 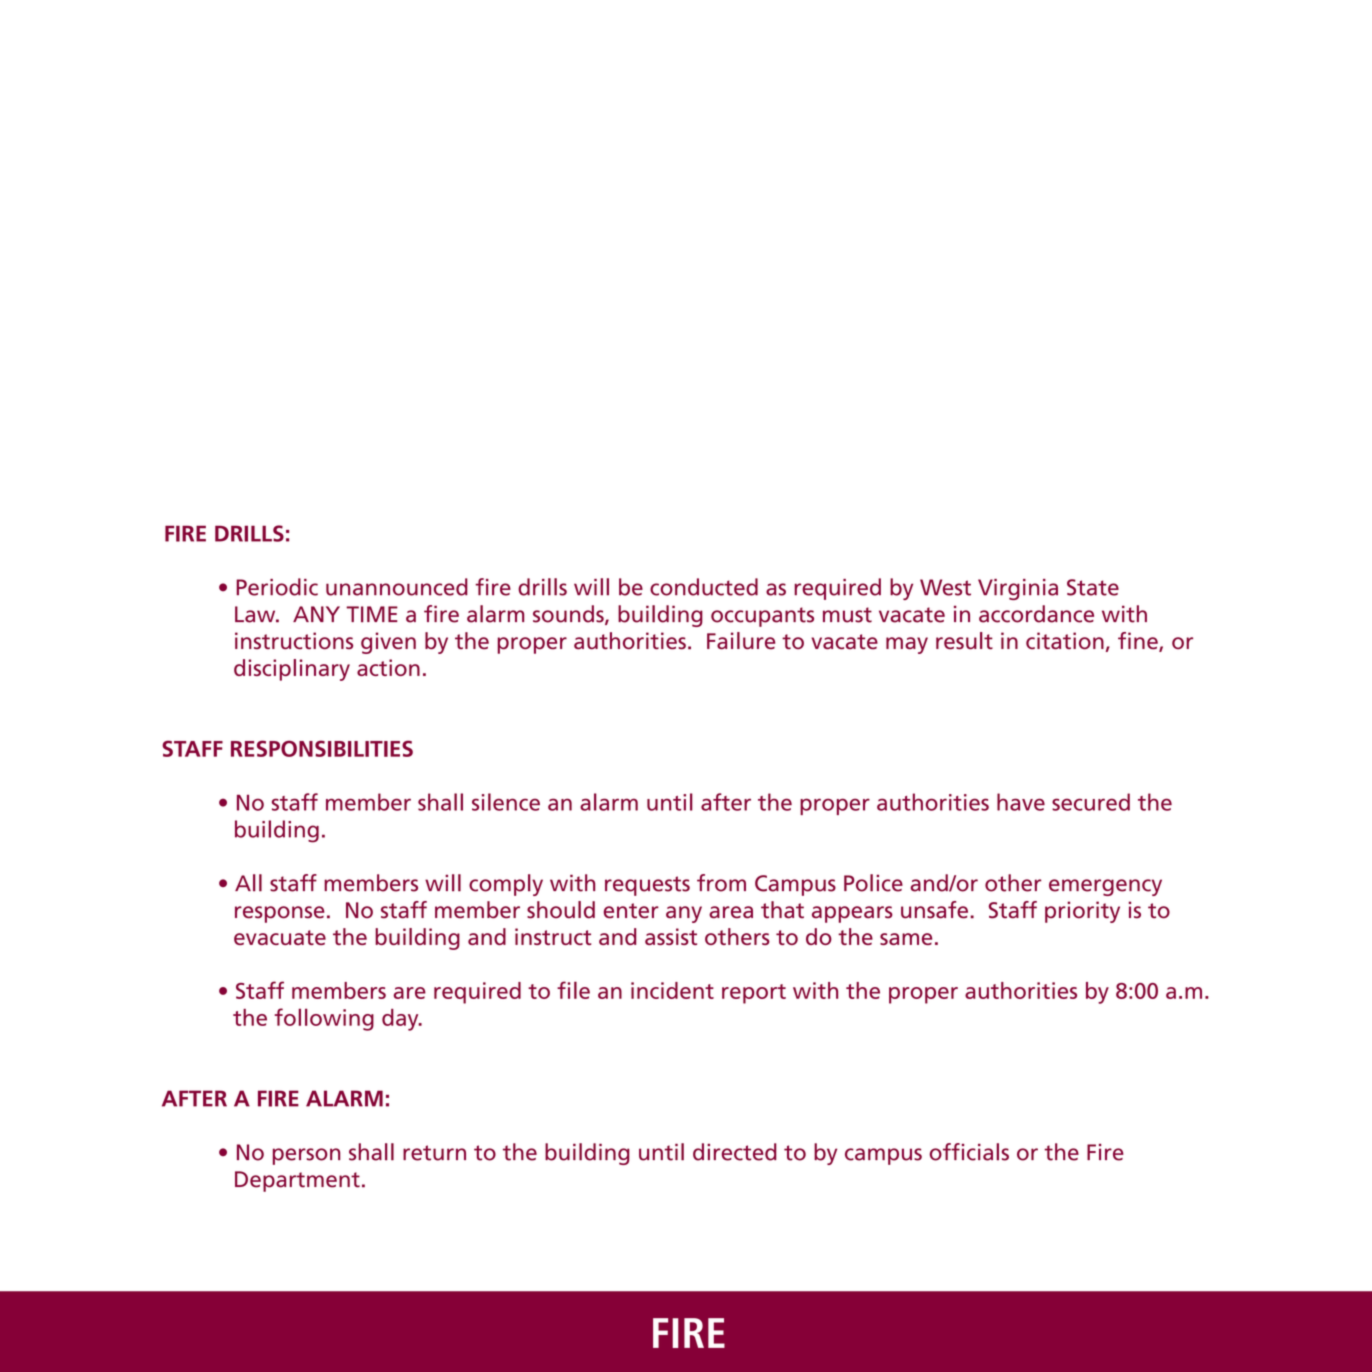 I want to click on comply, so click(x=506, y=885).
